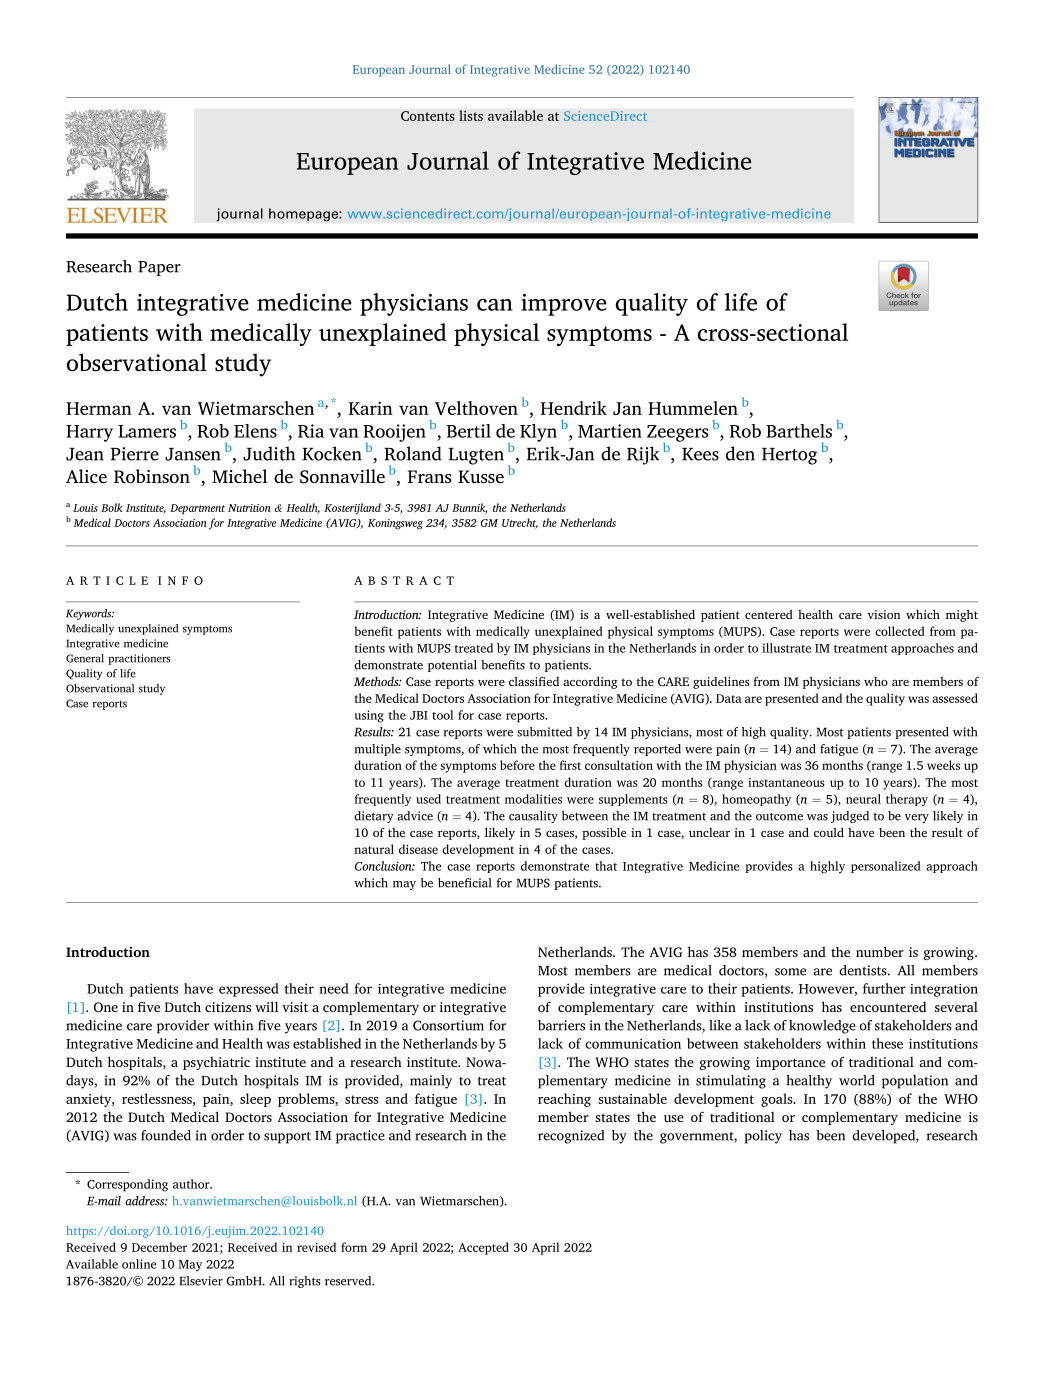  I want to click on citizens, so click(228, 1007).
